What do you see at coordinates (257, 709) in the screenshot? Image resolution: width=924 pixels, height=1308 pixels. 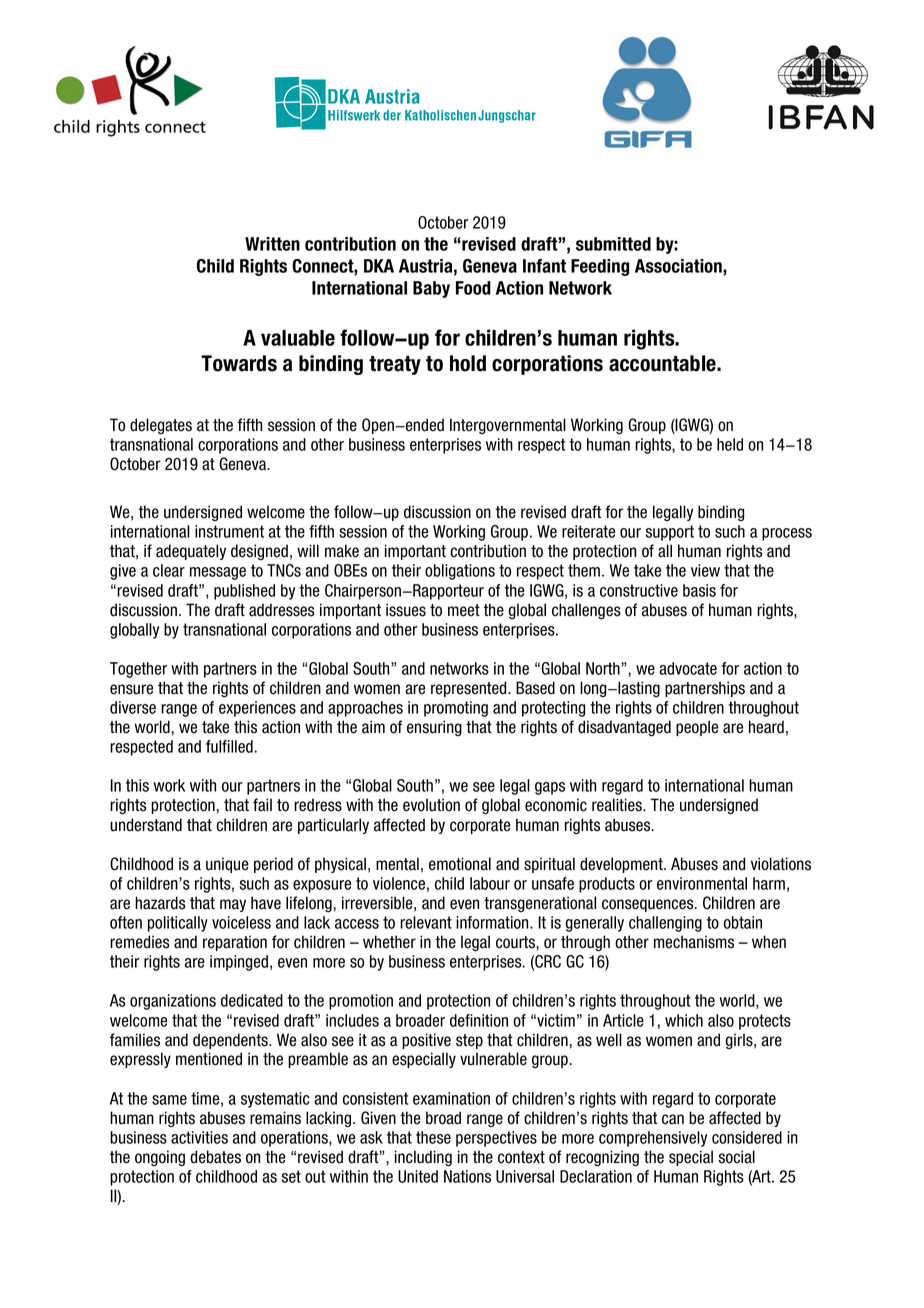 I see `experiences` at bounding box center [257, 709].
